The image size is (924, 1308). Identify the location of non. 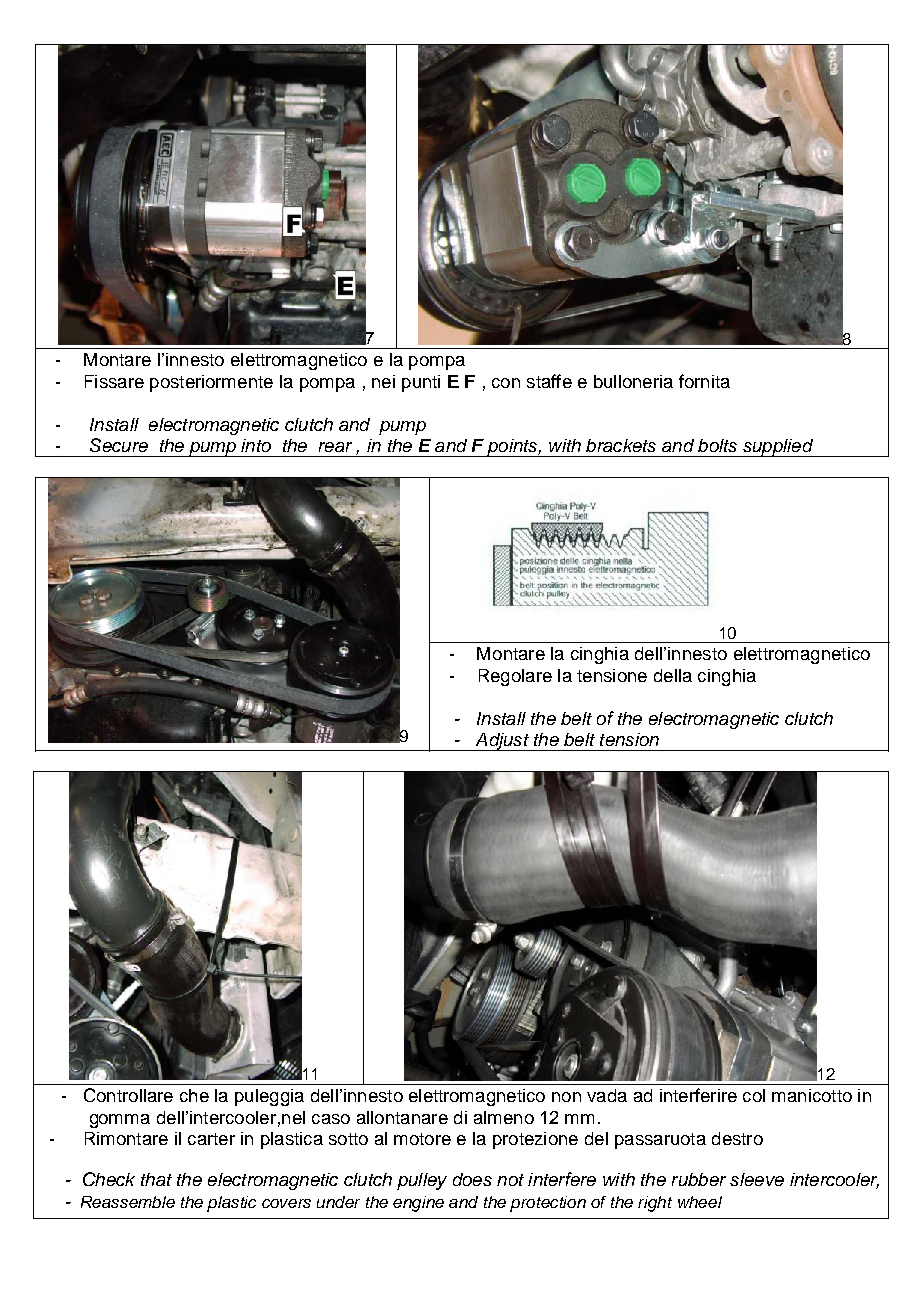
(566, 1097).
